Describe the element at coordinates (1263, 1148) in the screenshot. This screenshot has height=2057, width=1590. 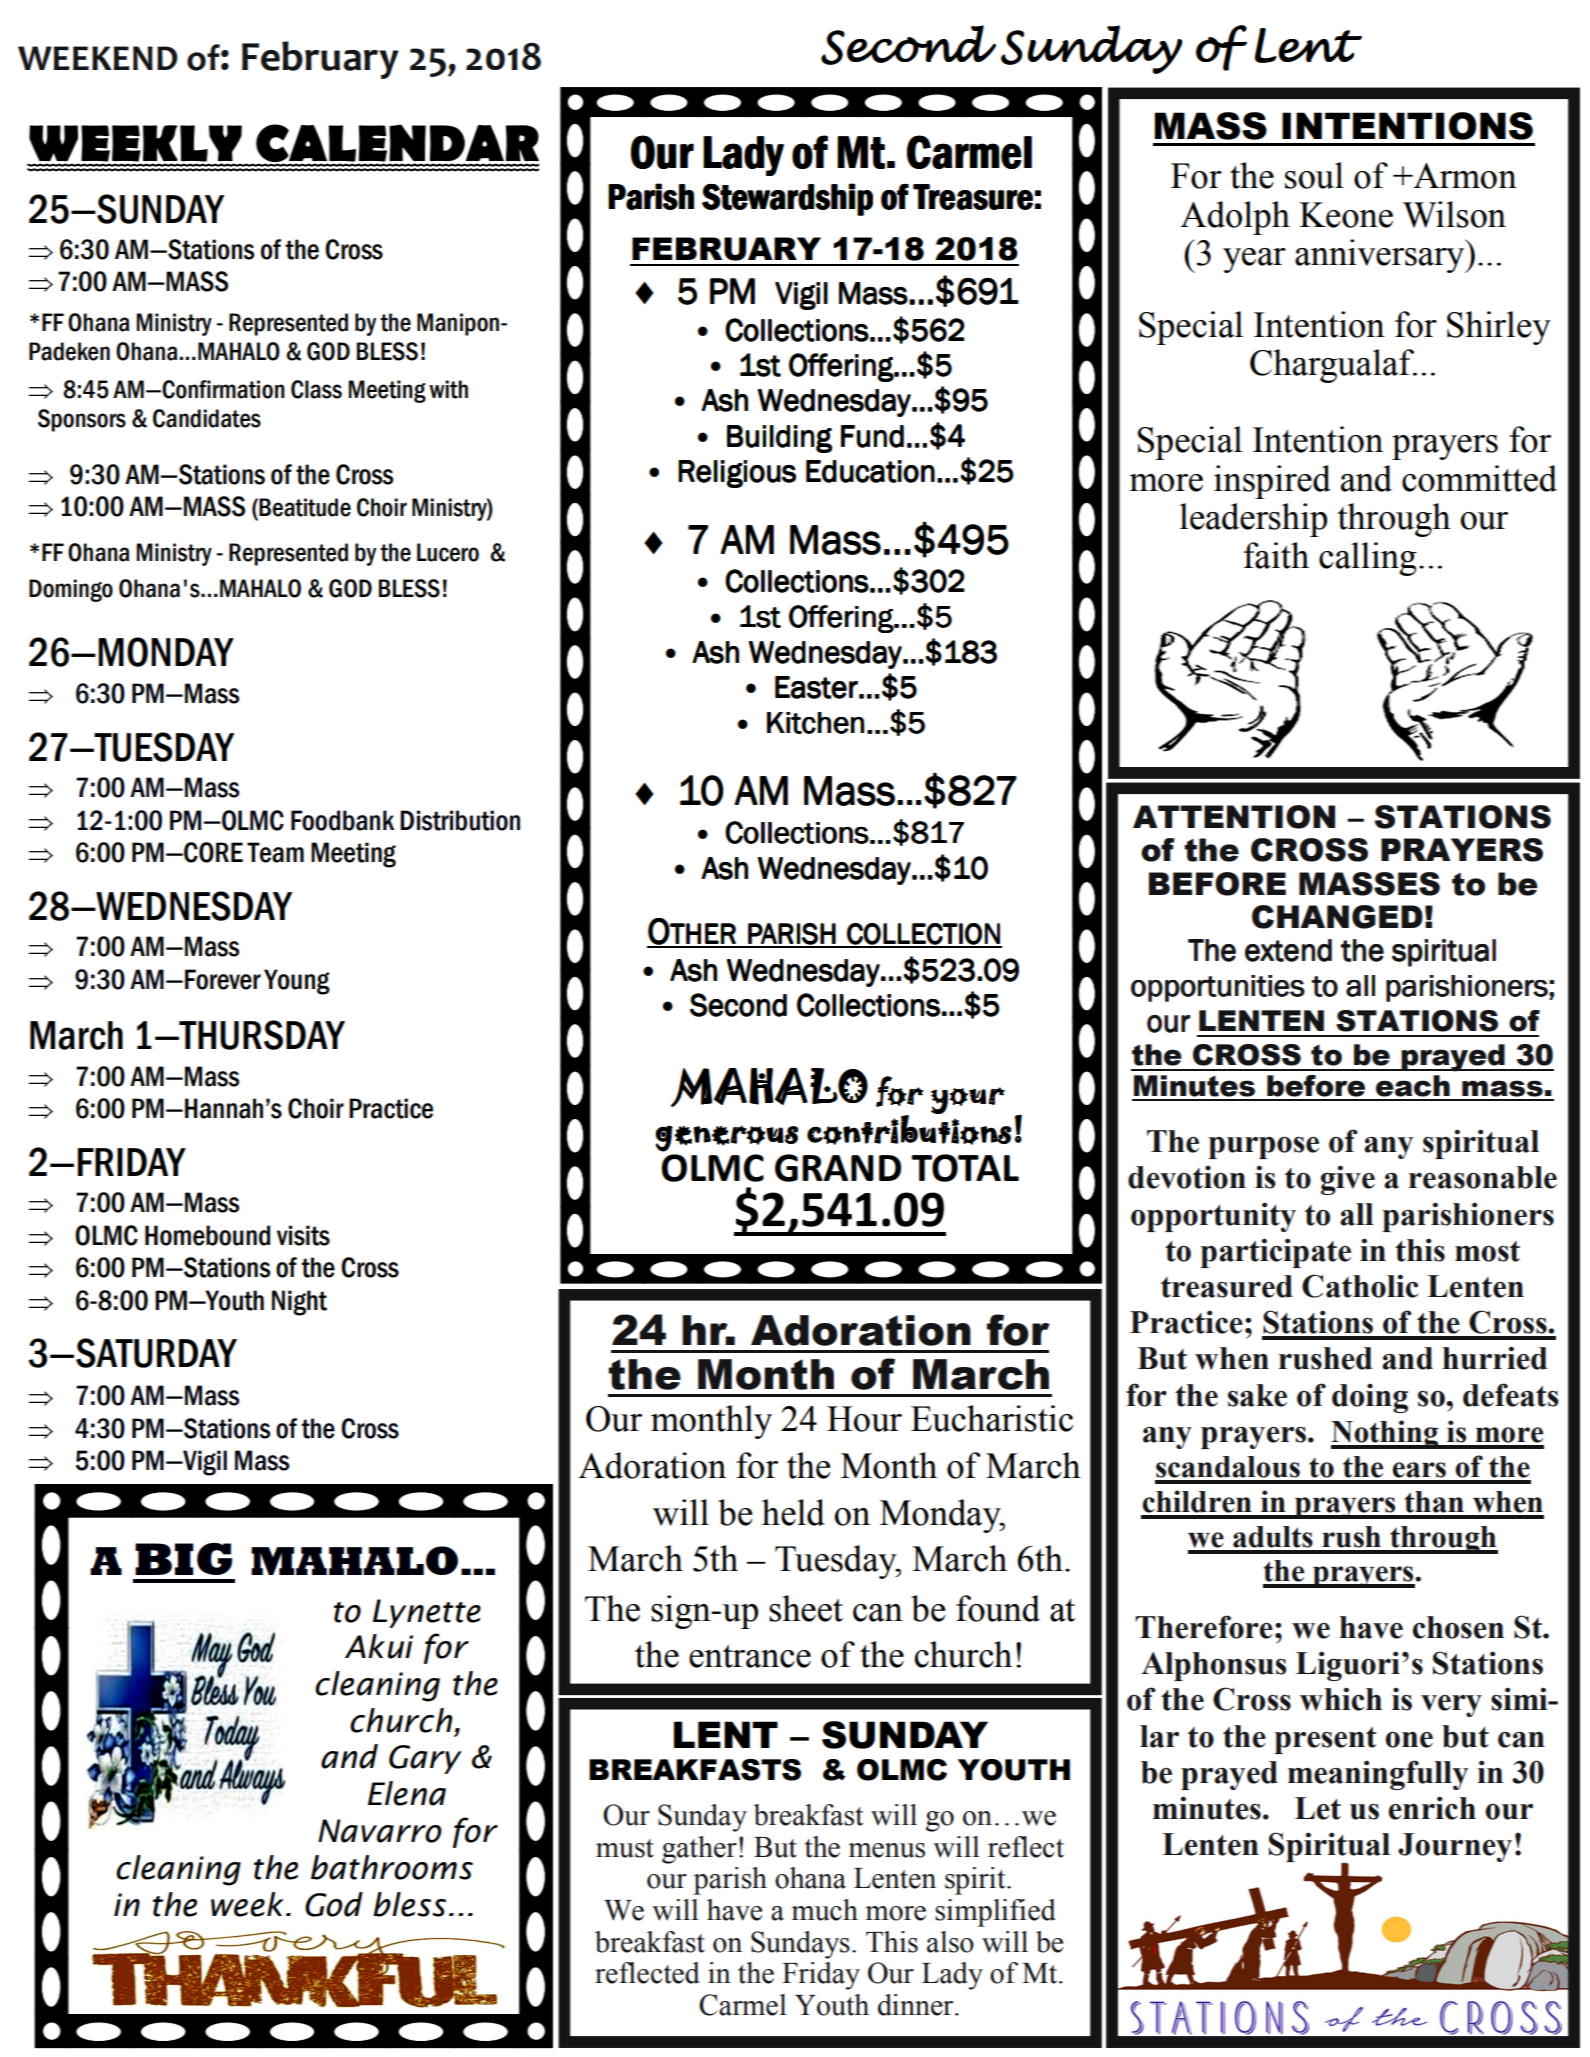
I see `purpose` at that location.
